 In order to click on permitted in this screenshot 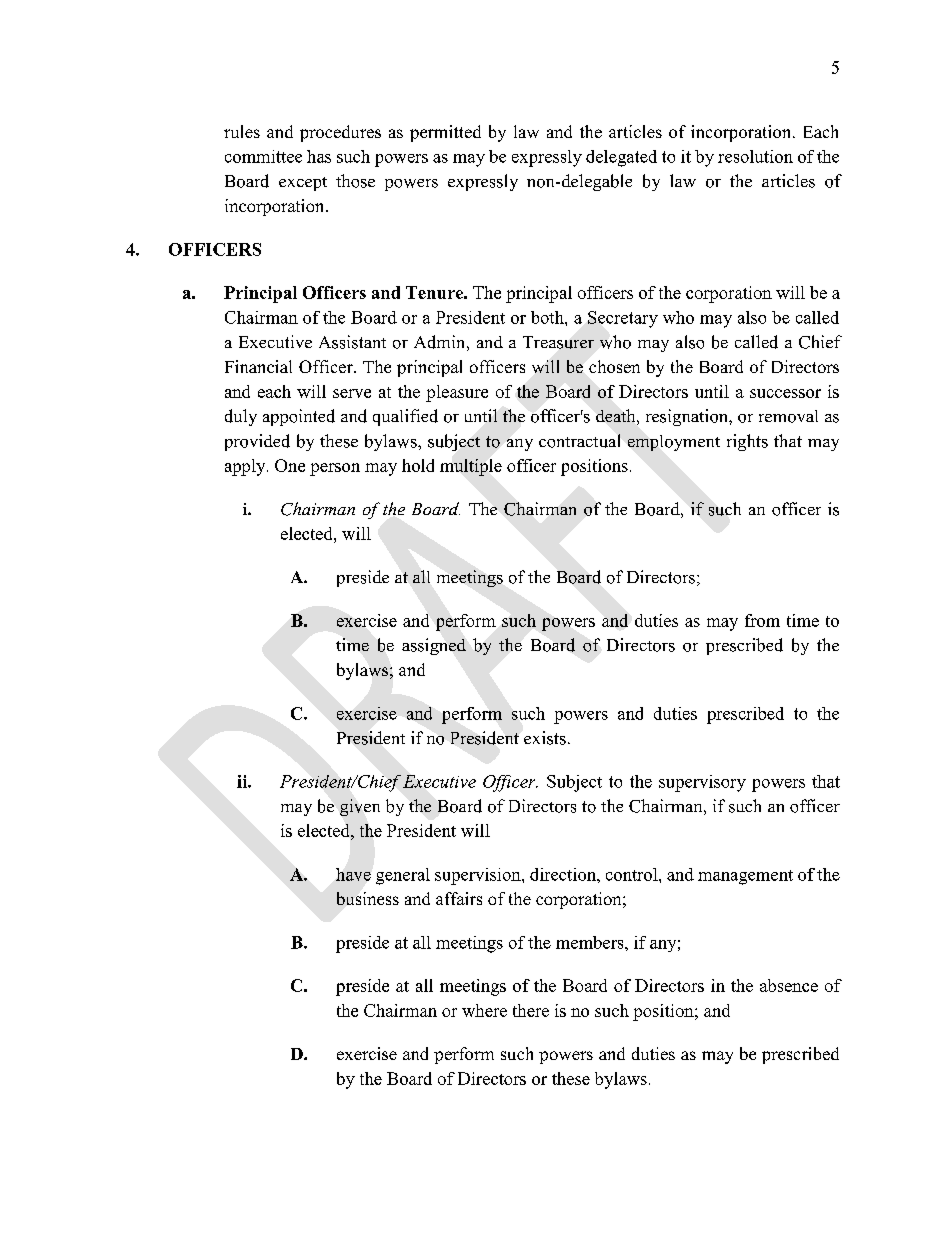, I will do `click(445, 133)`.
